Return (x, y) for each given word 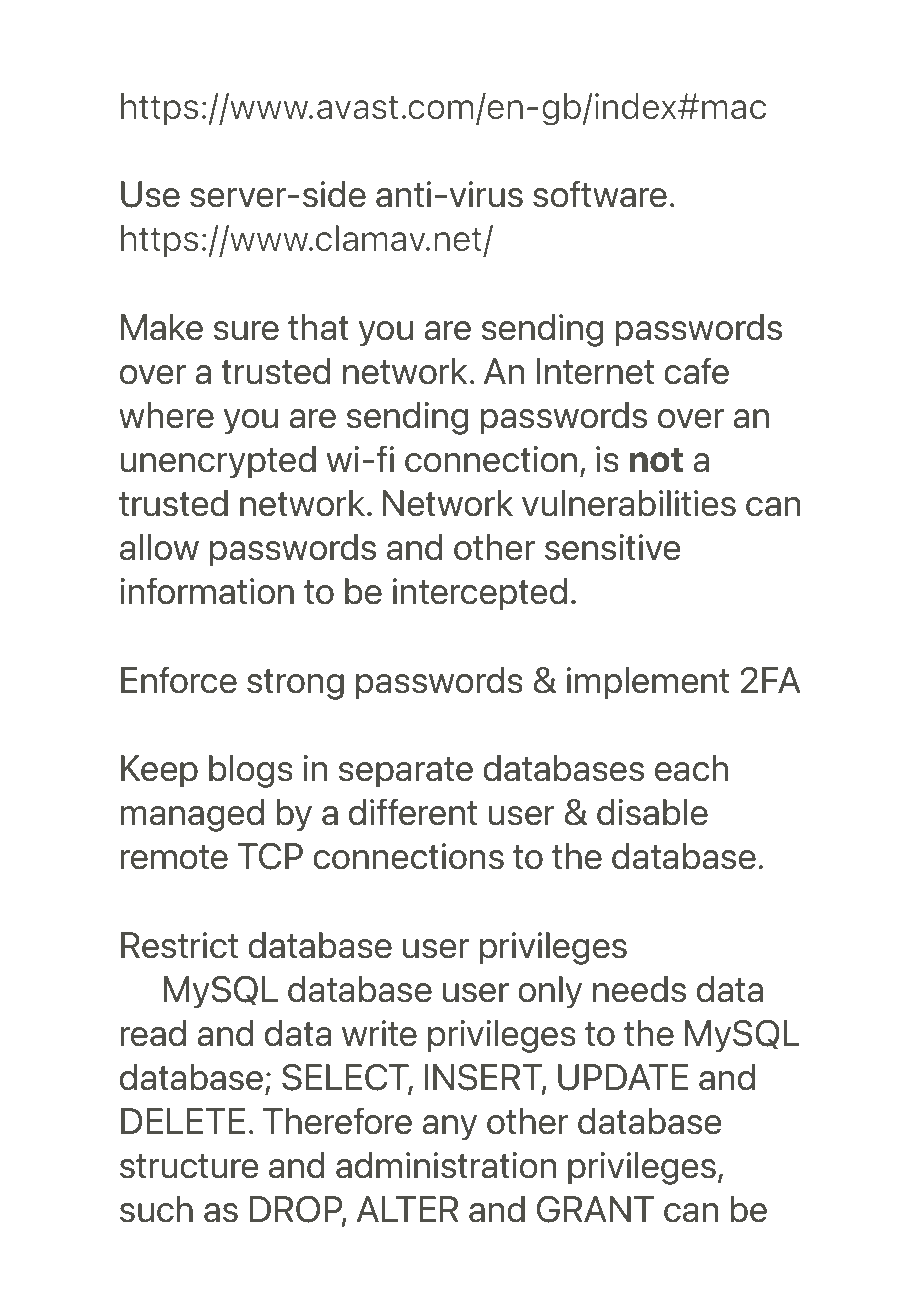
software (600, 194)
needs (639, 989)
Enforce (179, 680)
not (656, 460)
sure (246, 331)
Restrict (179, 945)
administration (446, 1165)
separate (405, 772)
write (379, 1033)
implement (648, 683)
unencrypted (218, 462)
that (318, 327)
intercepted (480, 594)
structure (189, 1166)
